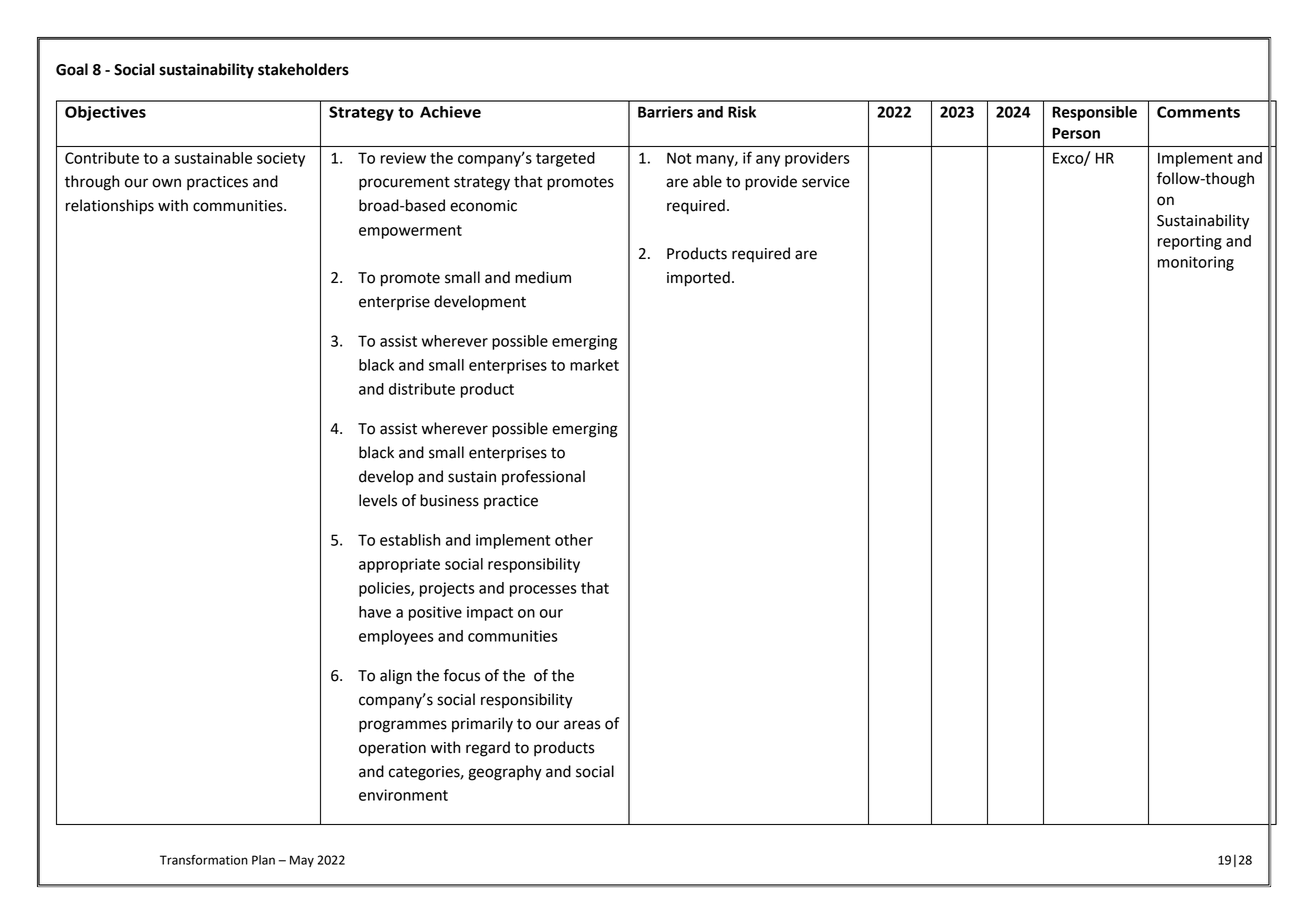 Image resolution: width=1308 pixels, height=924 pixels. I want to click on other, so click(574, 540).
